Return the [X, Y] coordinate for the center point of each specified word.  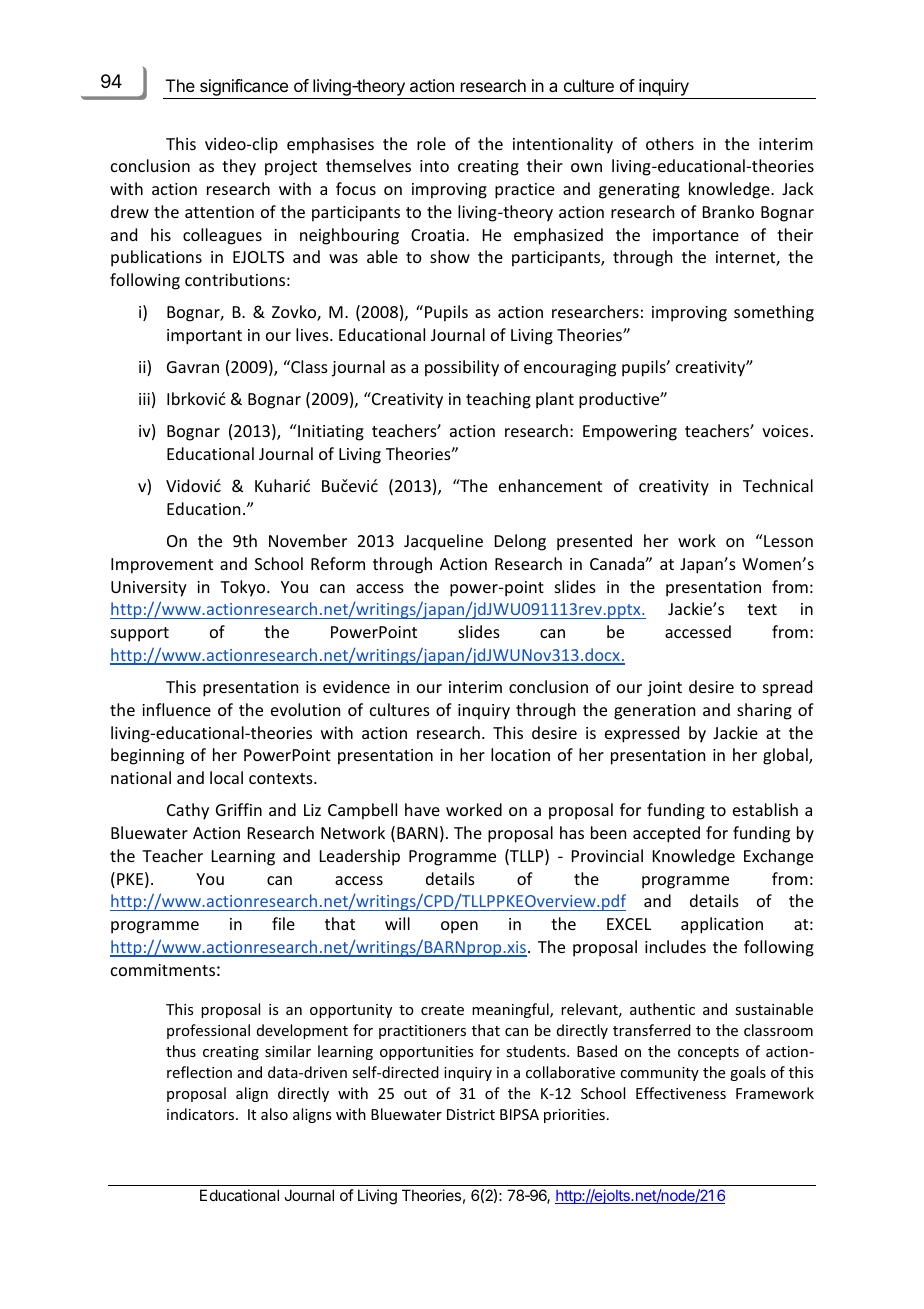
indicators [202, 1114]
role [431, 143]
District [471, 1114]
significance [244, 89]
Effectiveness [681, 1093]
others [670, 143]
